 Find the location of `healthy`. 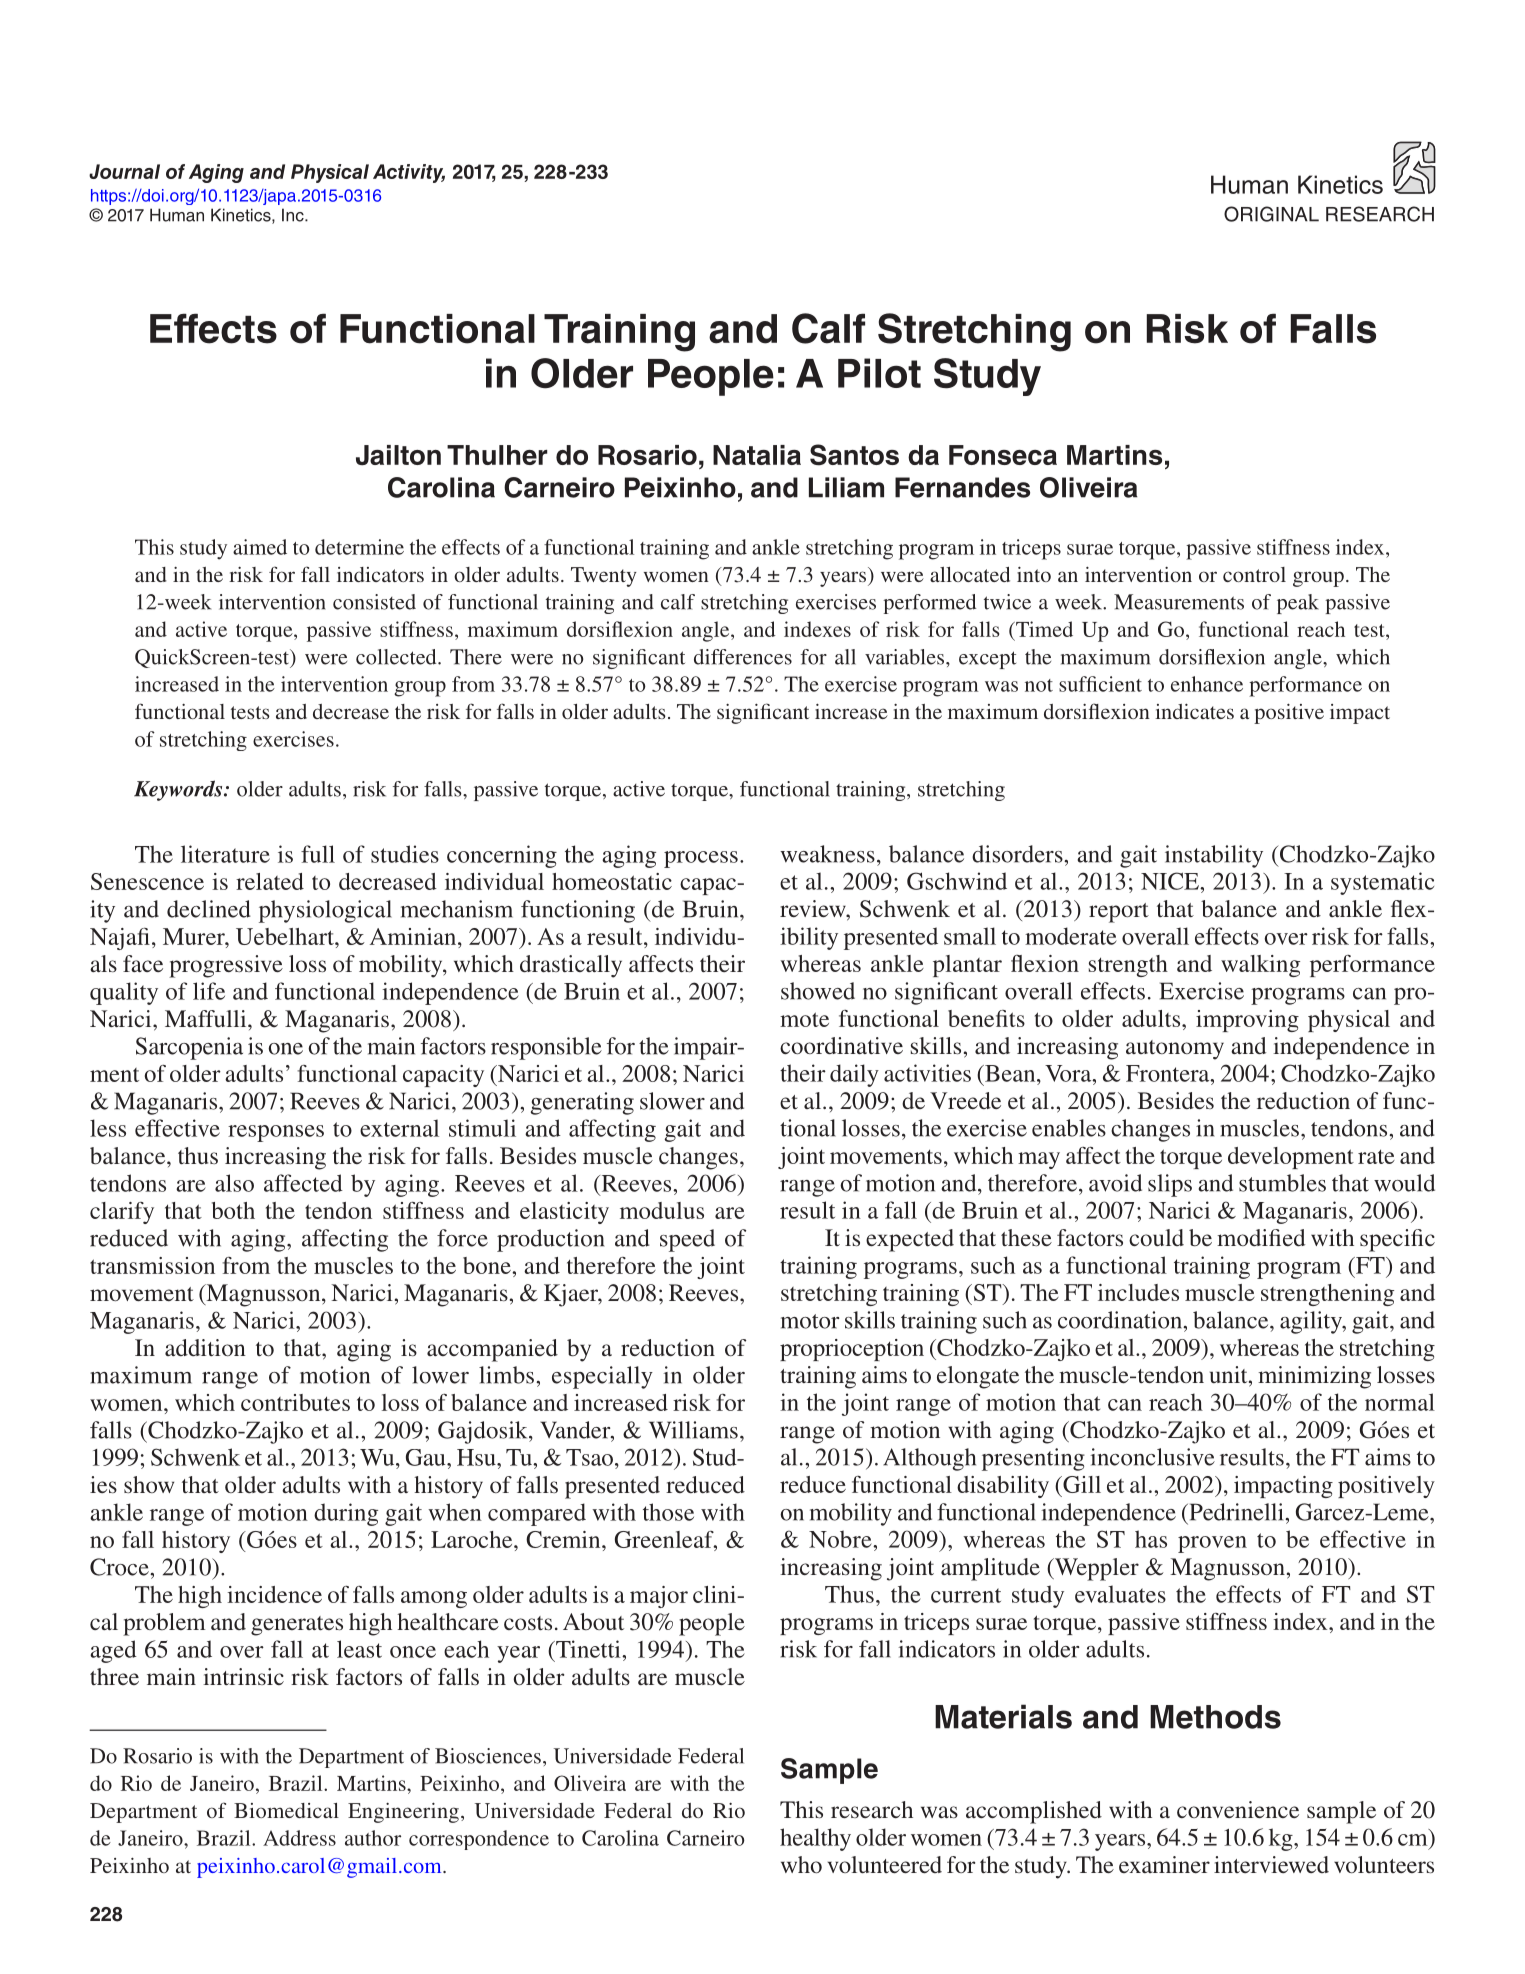

healthy is located at coordinates (815, 1839).
